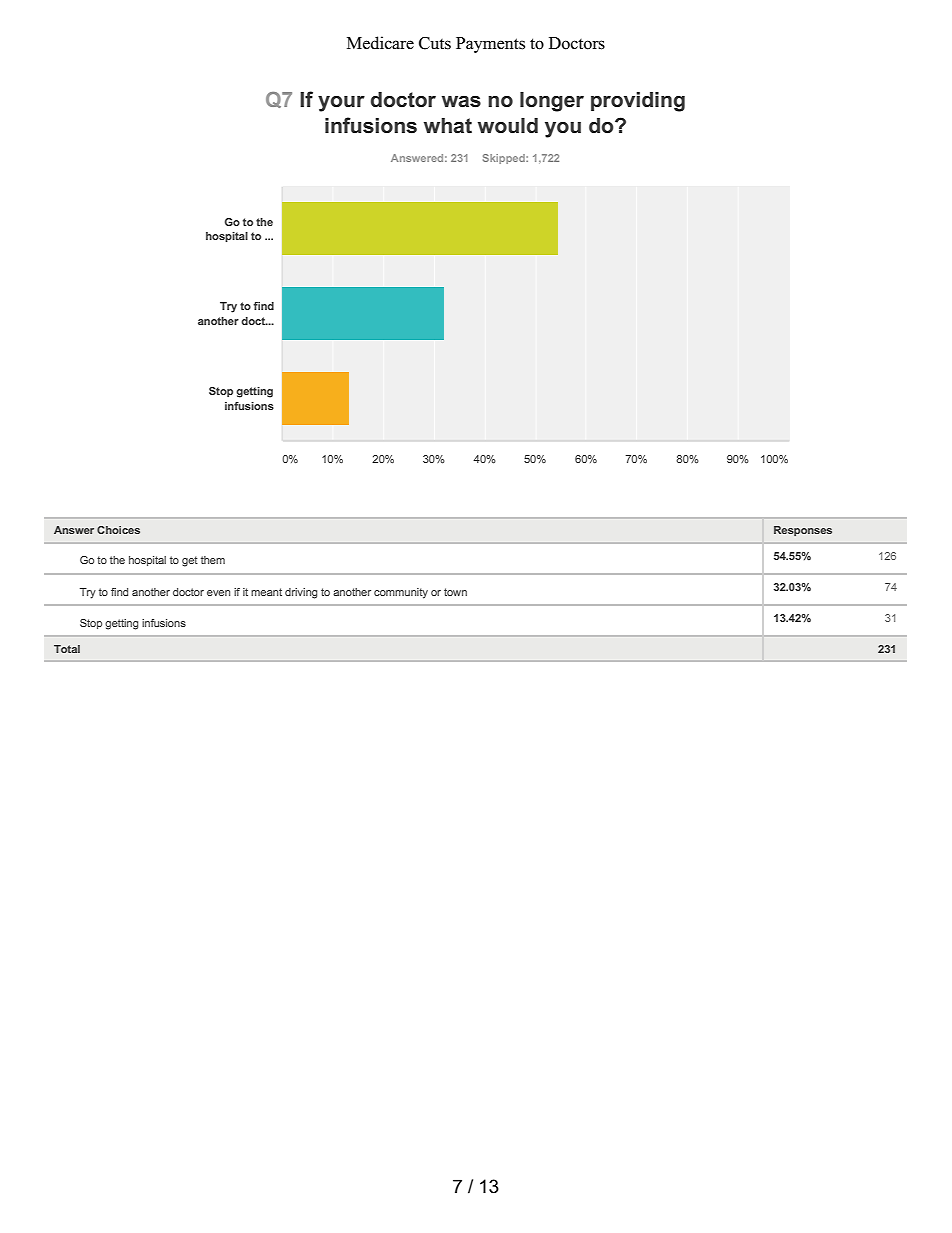 The height and width of the screenshot is (1233, 952). I want to click on Total, so click(67, 649).
